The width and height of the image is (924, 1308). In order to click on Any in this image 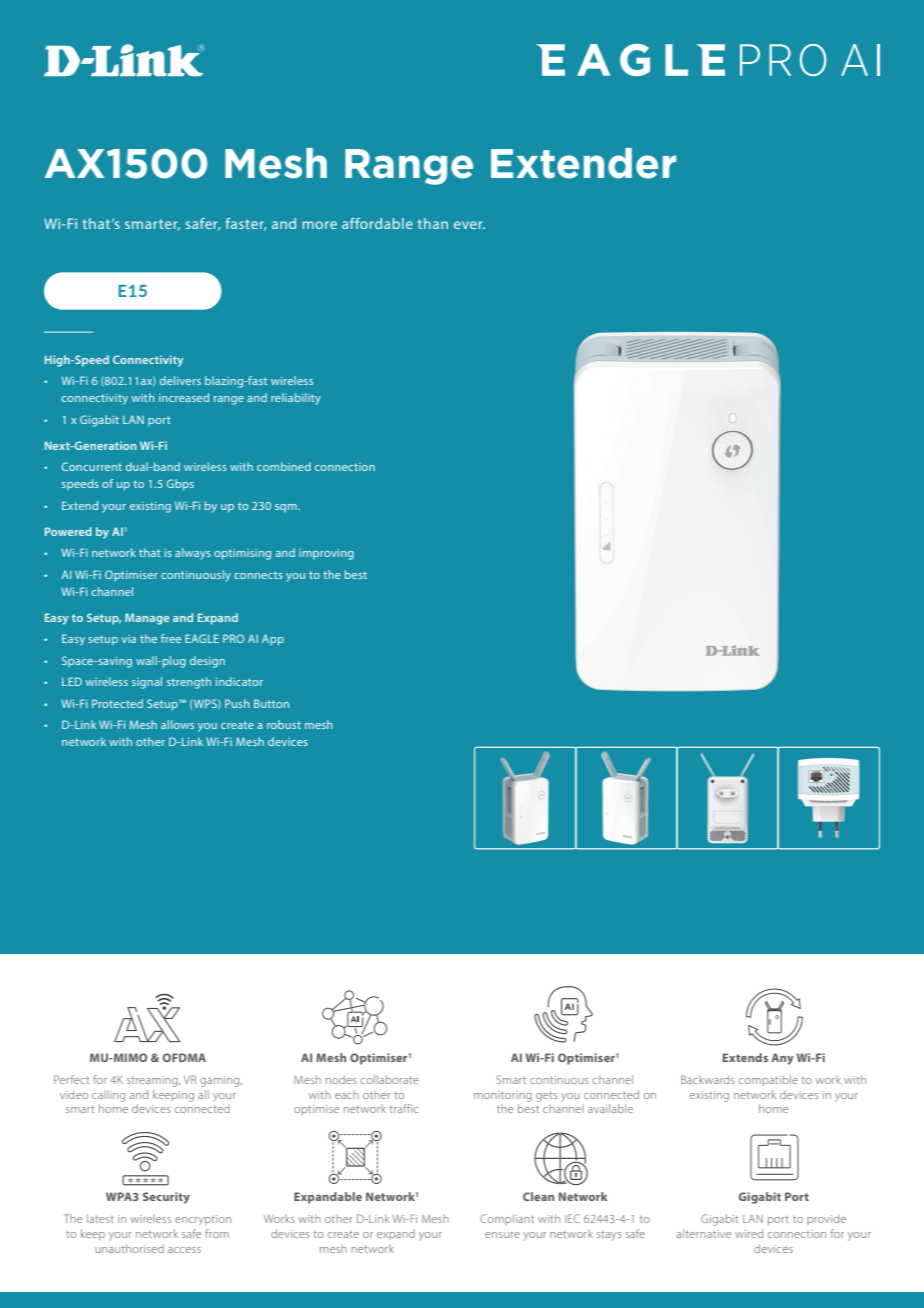, I will do `click(782, 1059)`.
